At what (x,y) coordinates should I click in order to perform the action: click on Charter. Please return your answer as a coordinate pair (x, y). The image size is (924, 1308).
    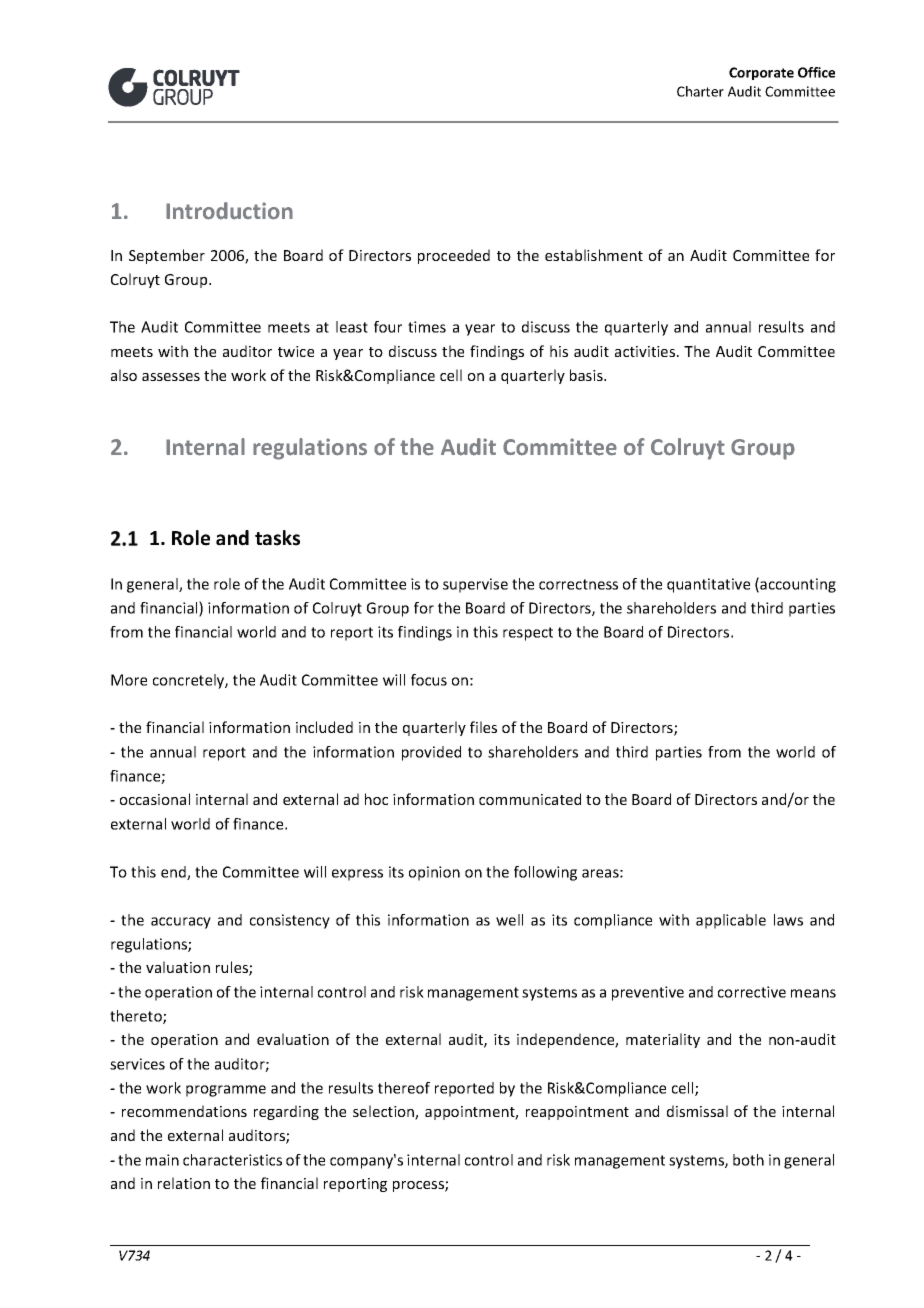
    Looking at the image, I should click on (700, 91).
